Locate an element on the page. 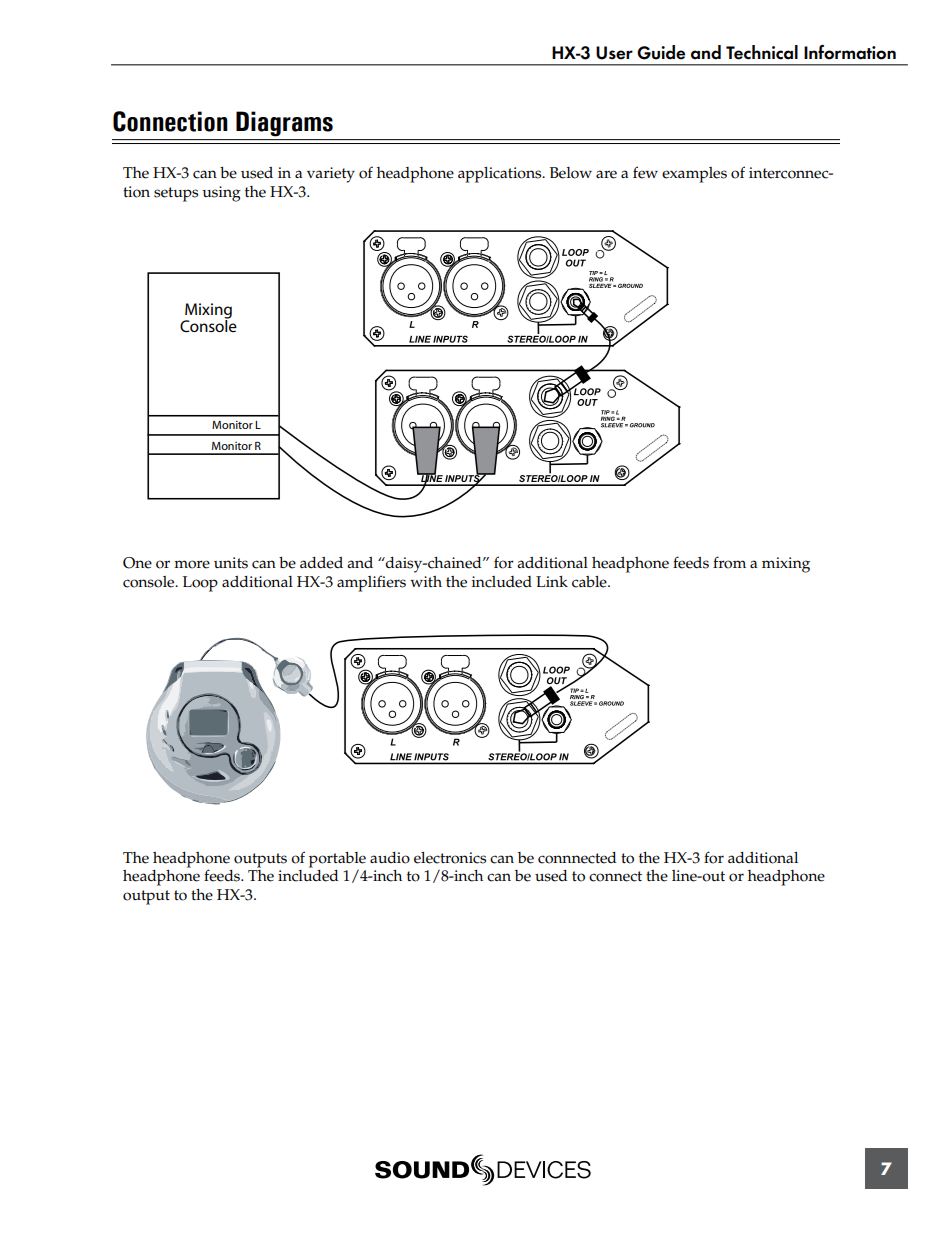  Guide is located at coordinates (661, 52).
